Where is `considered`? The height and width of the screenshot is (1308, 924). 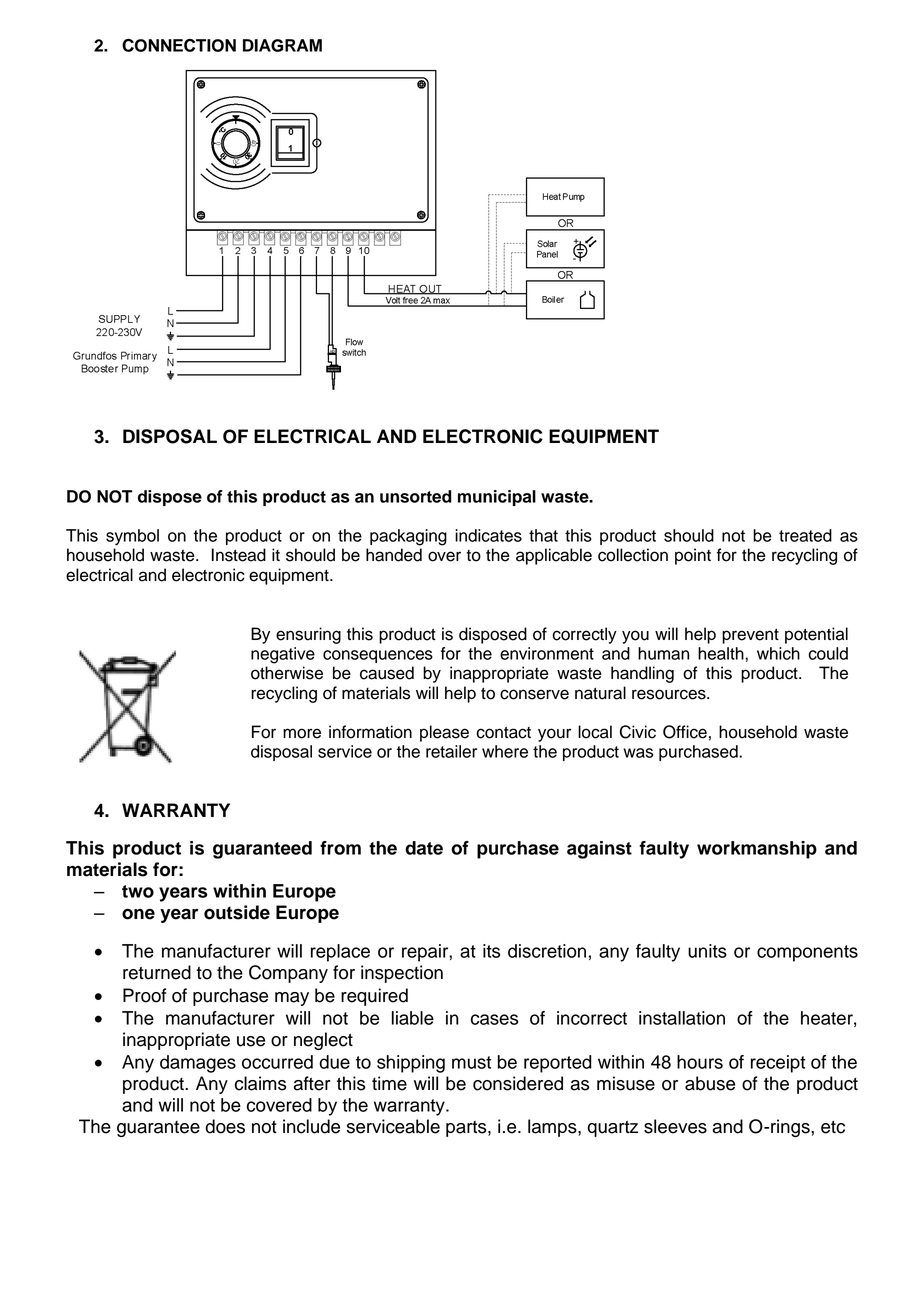 considered is located at coordinates (518, 1083).
